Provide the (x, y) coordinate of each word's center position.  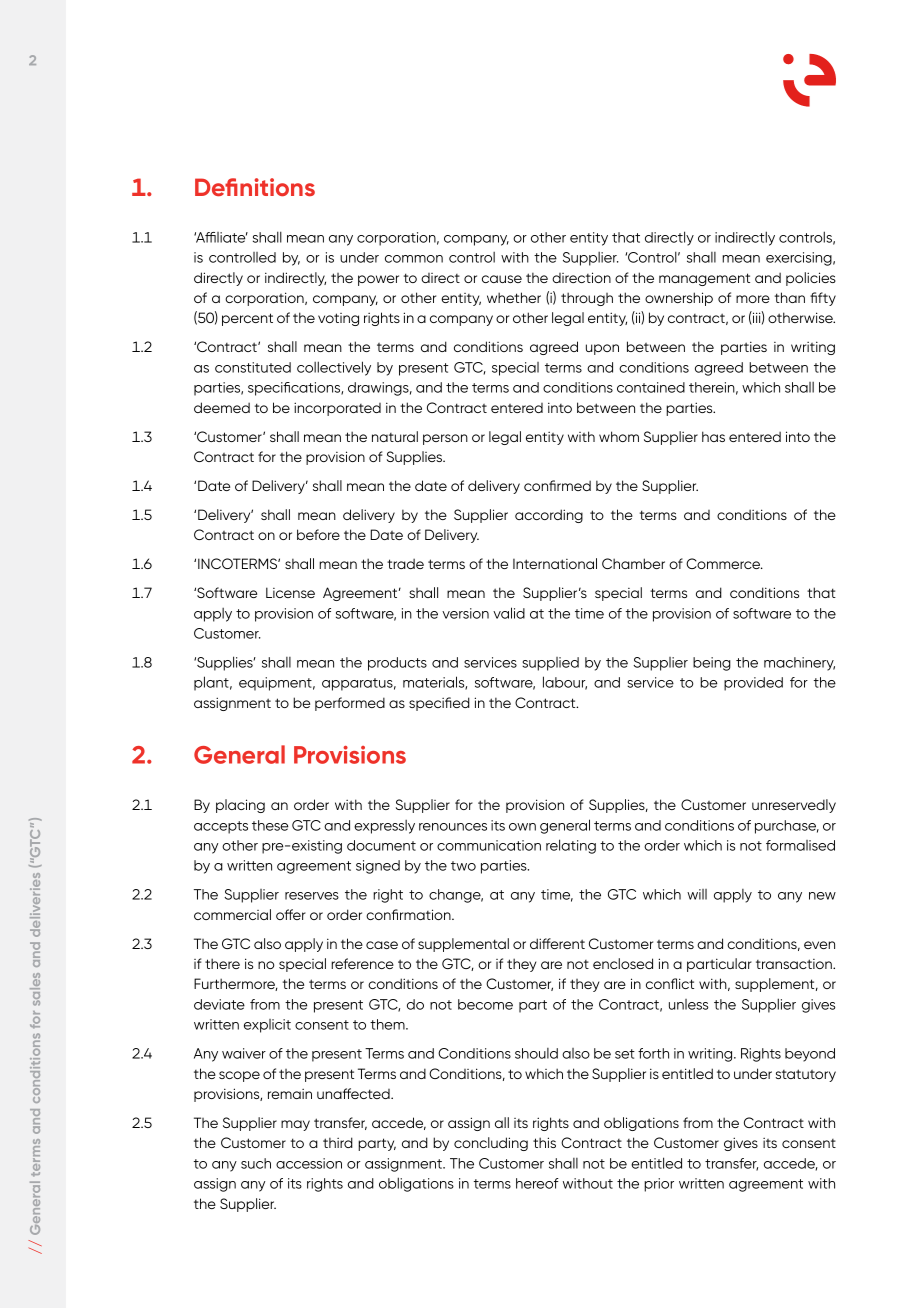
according (549, 516)
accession (309, 1163)
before (318, 534)
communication (489, 845)
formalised (800, 845)
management (704, 279)
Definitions (255, 187)
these (270, 825)
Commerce (724, 563)
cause (502, 279)
